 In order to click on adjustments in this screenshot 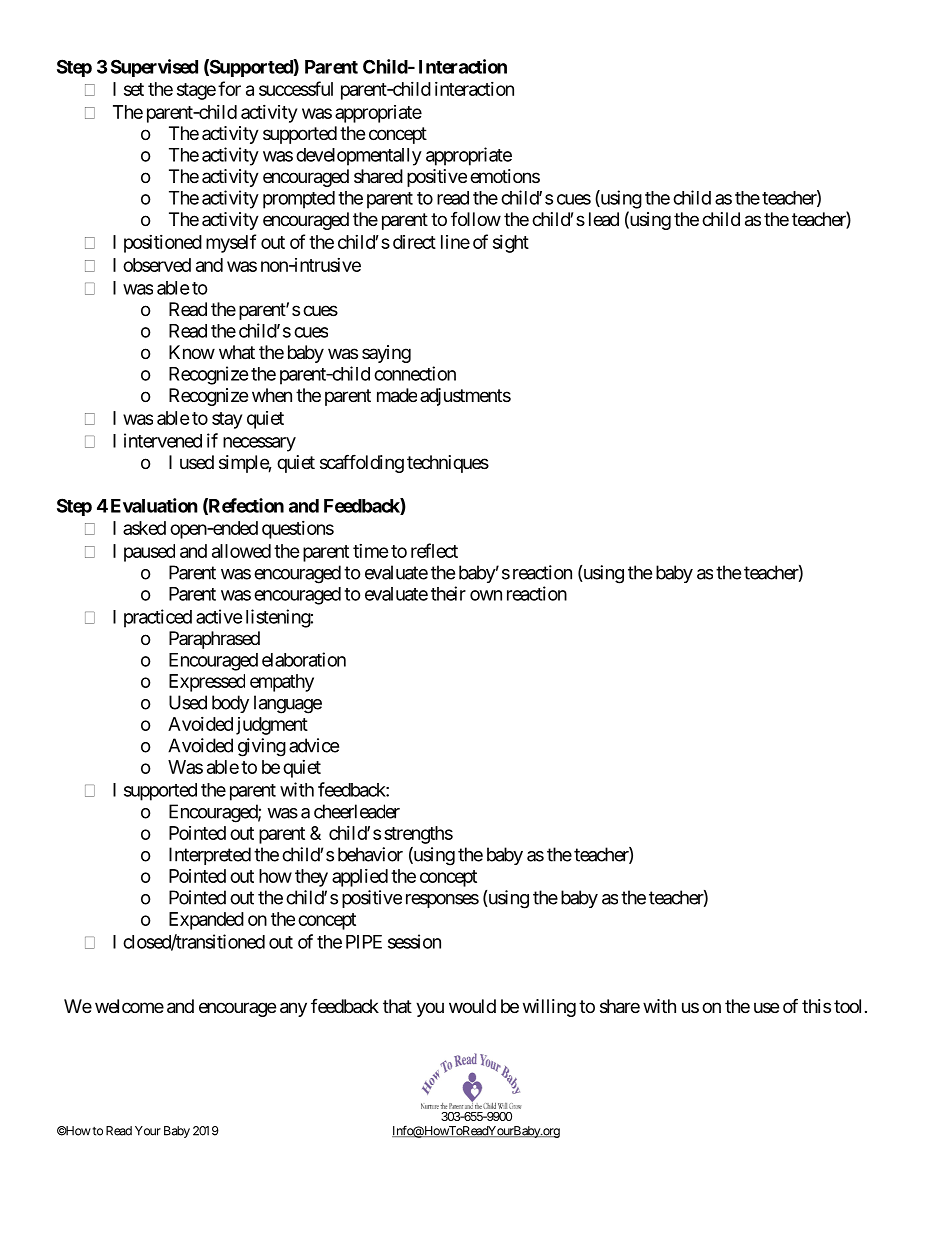, I will do `click(465, 397)`.
